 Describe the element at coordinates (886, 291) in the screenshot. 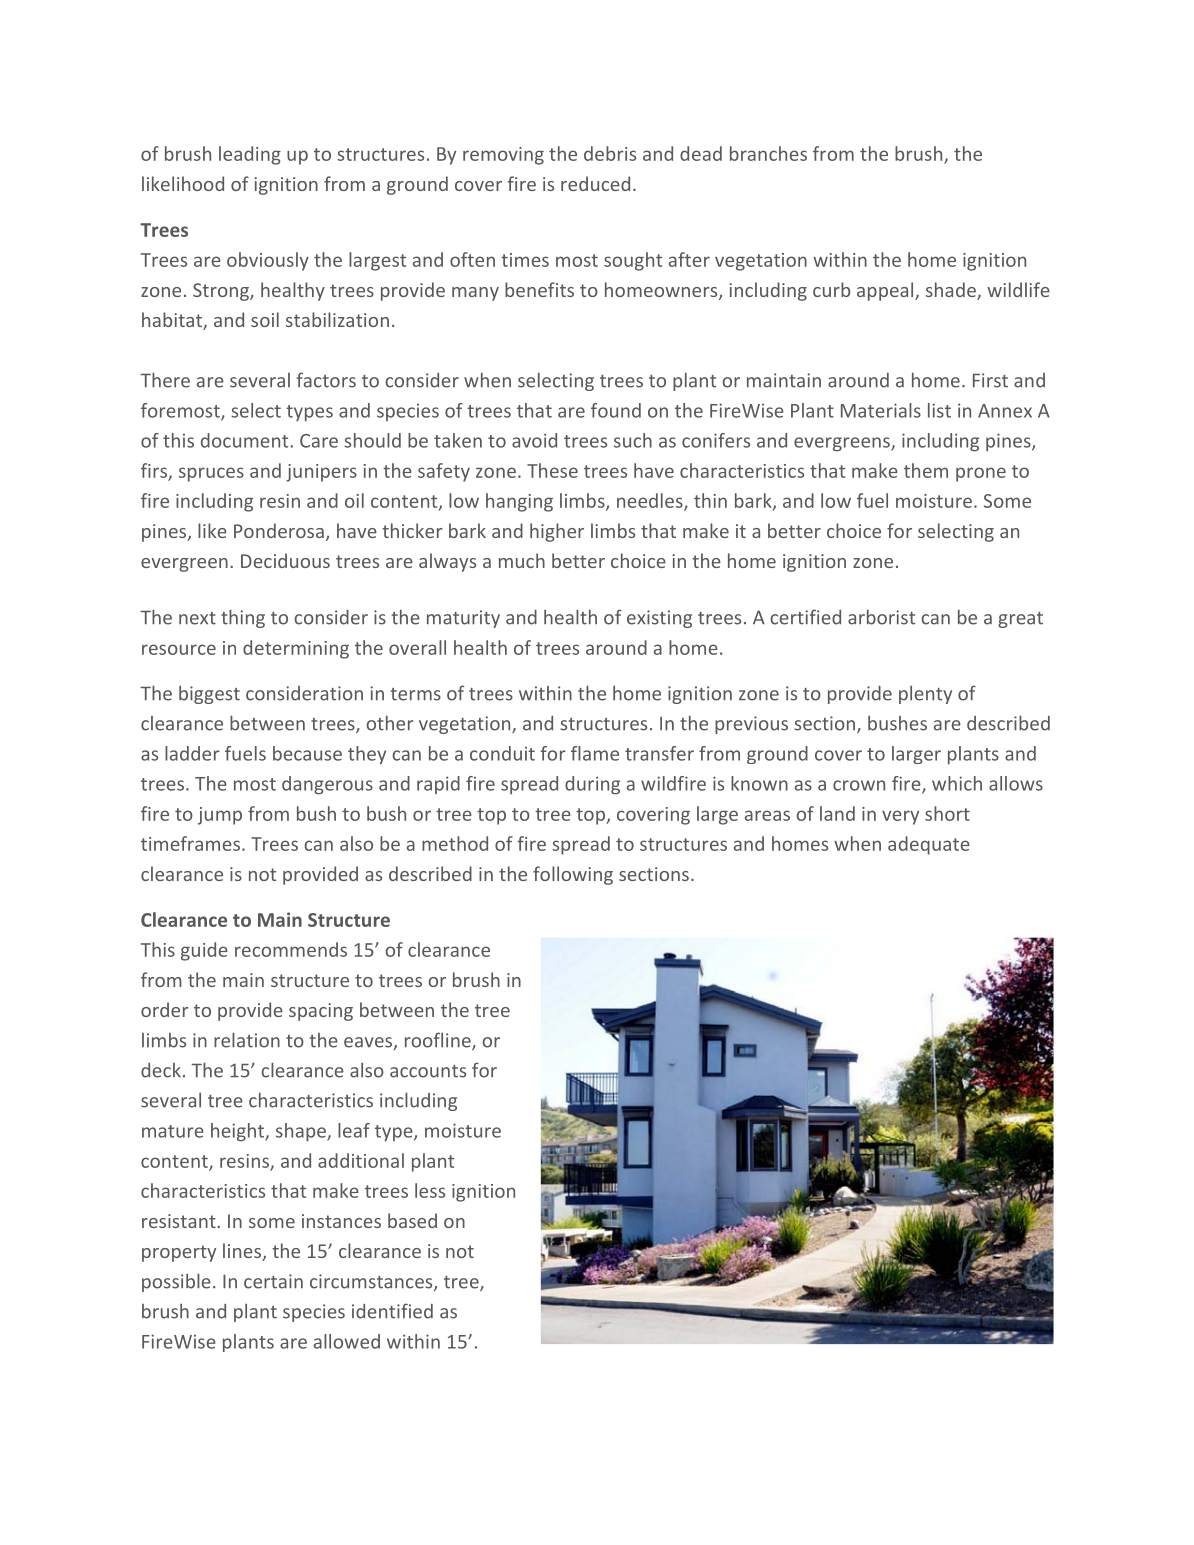

I see `appeal` at that location.
